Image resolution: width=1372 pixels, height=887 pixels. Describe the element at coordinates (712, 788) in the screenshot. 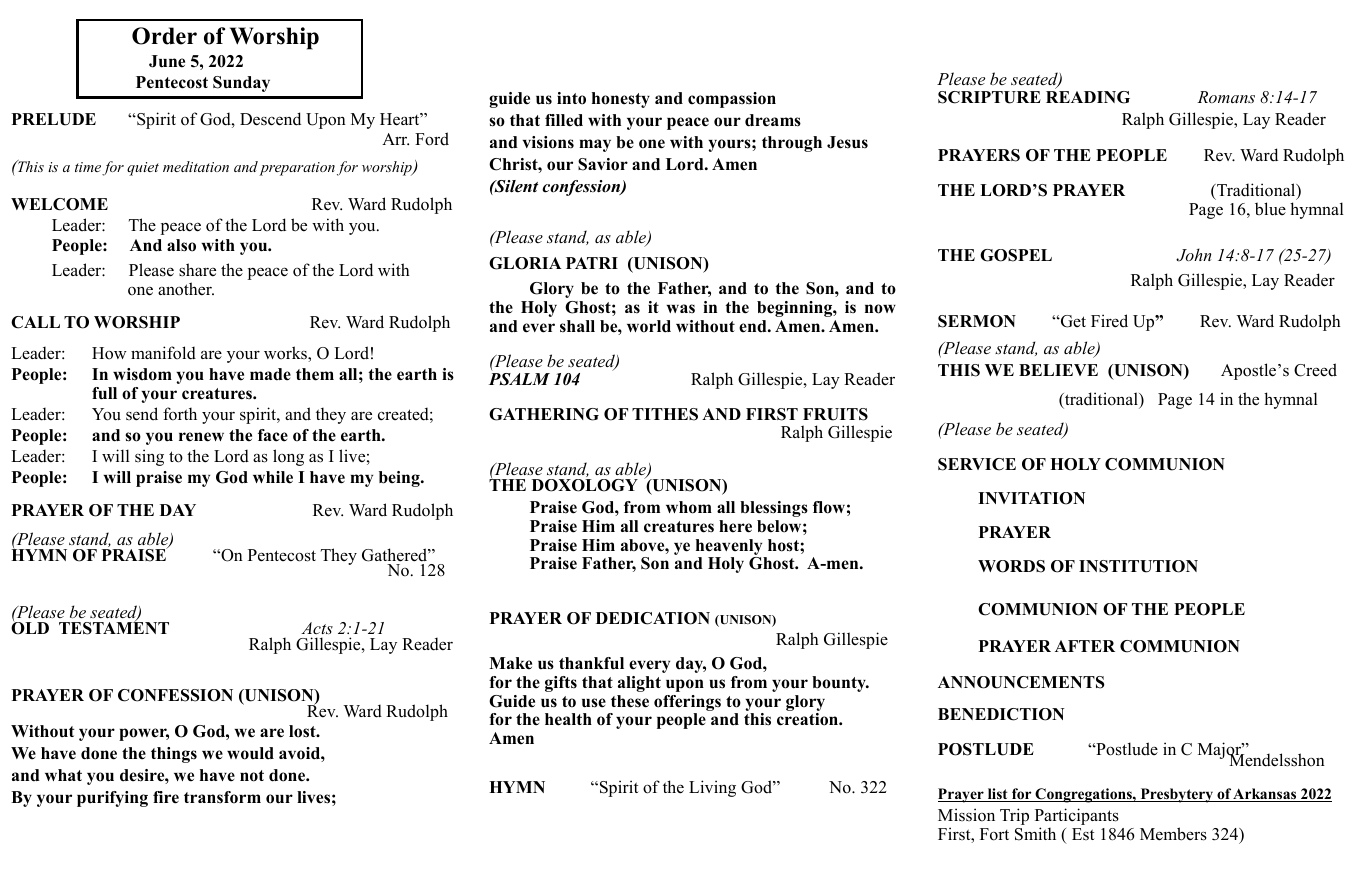

I see `Living` at that location.
